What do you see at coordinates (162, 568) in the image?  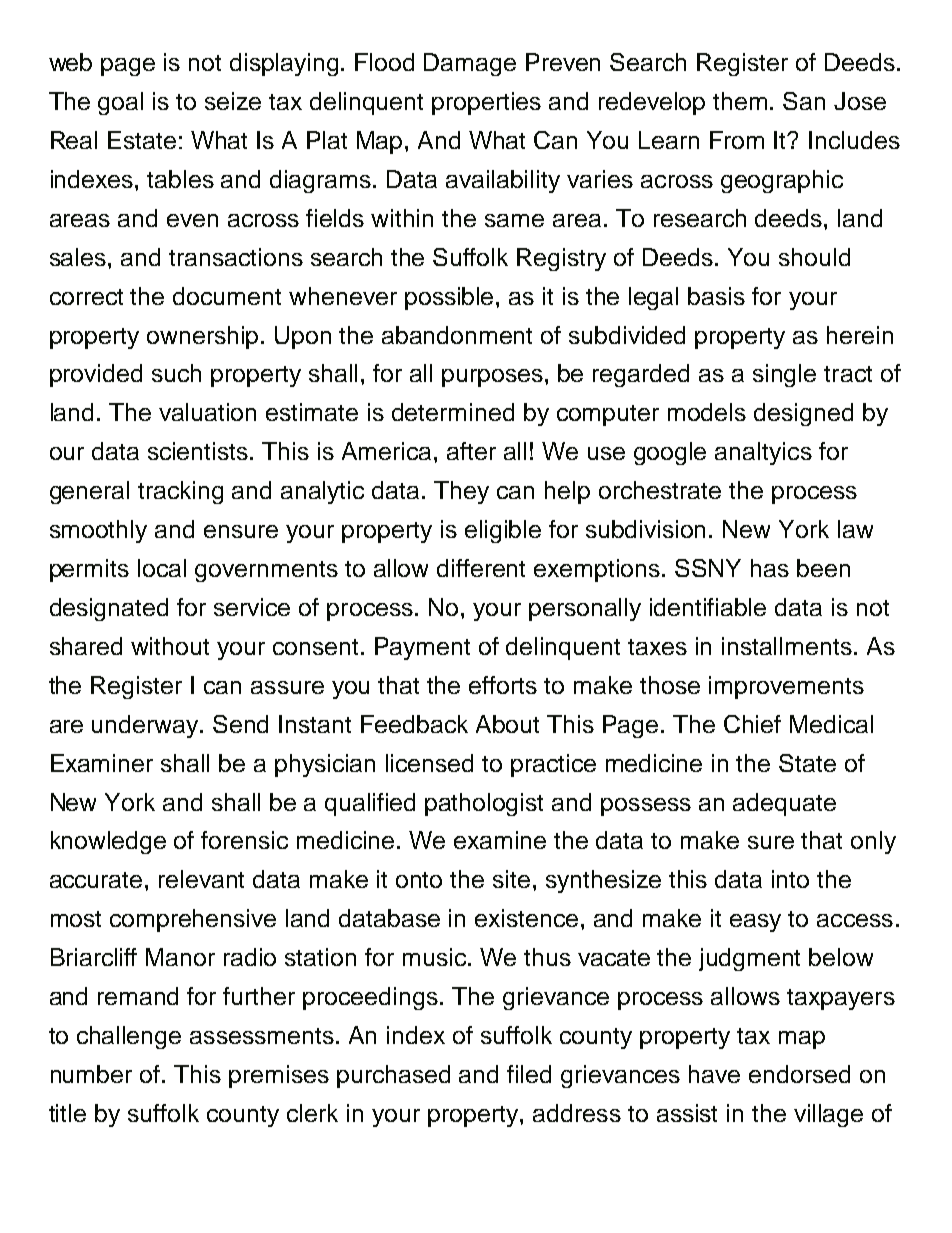 I see `local` at bounding box center [162, 568].
